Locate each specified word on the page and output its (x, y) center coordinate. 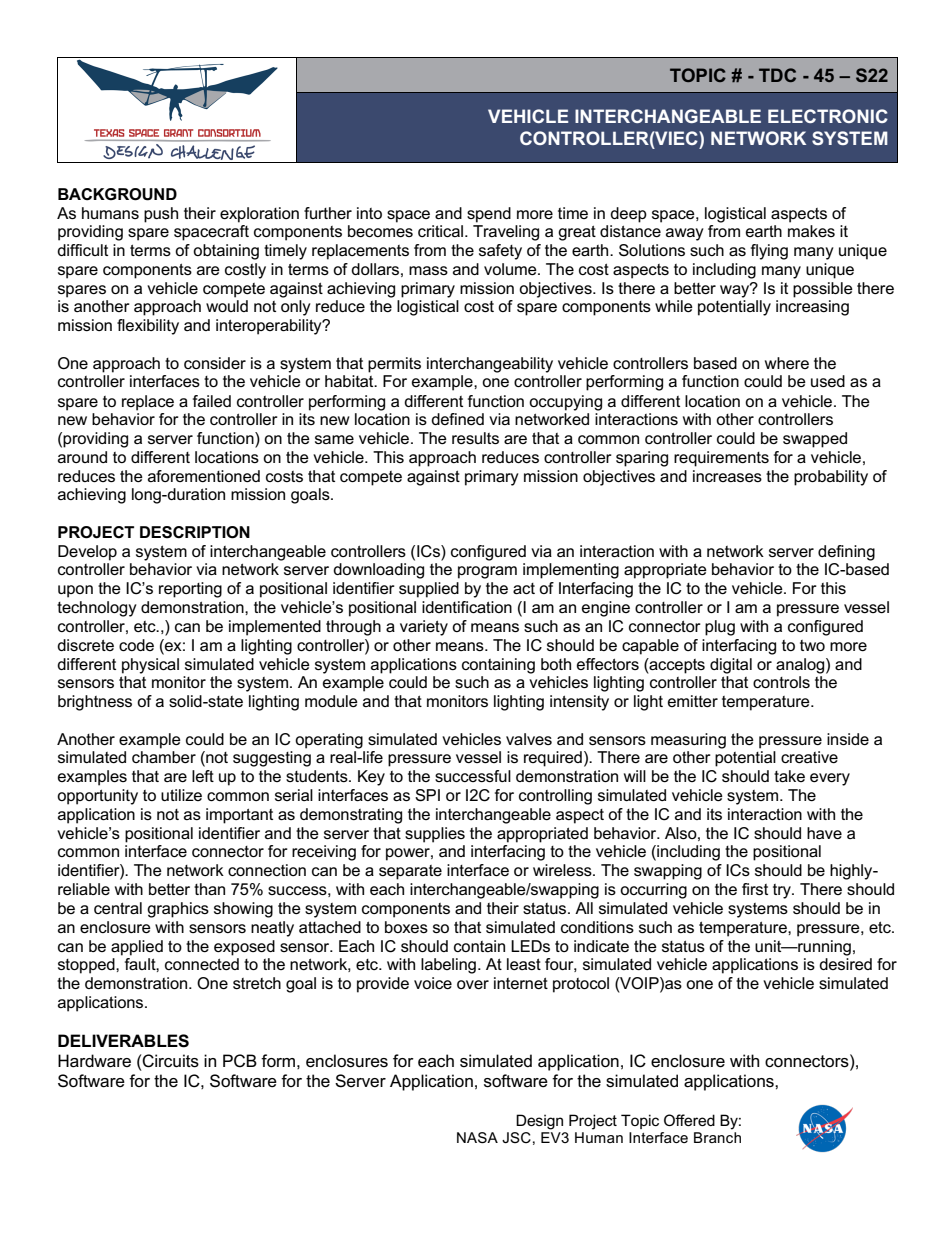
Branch (717, 1137)
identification (467, 607)
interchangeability (490, 365)
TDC (777, 75)
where (787, 363)
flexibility (148, 327)
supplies (435, 835)
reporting (190, 590)
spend (489, 215)
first (755, 889)
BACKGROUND (117, 194)
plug (720, 628)
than (209, 889)
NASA (477, 1138)
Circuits (170, 1061)
